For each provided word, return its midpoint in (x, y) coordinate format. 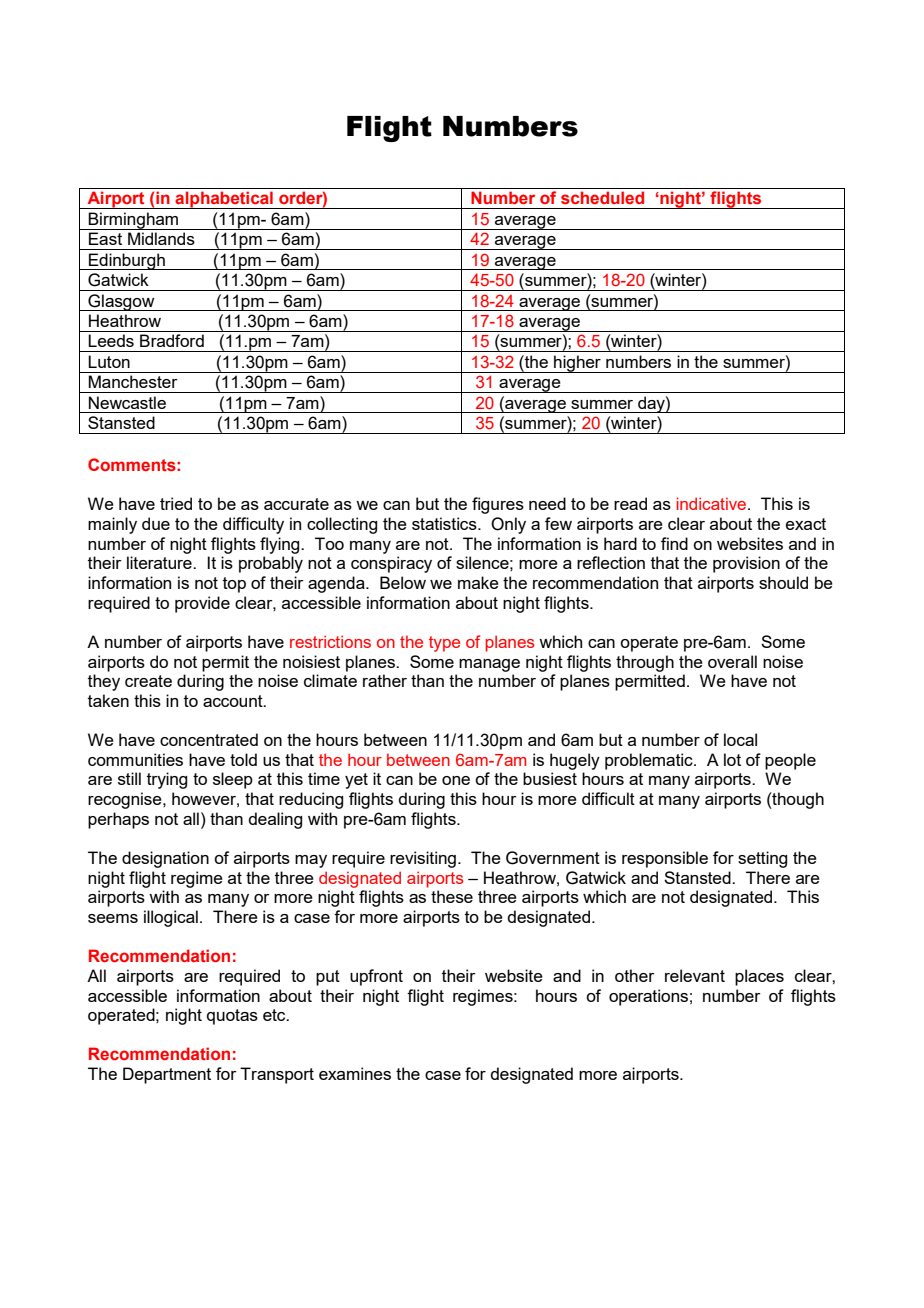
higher (577, 364)
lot (732, 759)
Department (167, 1075)
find (674, 543)
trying (167, 780)
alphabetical (224, 200)
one (456, 780)
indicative (713, 503)
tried (176, 503)
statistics (445, 523)
